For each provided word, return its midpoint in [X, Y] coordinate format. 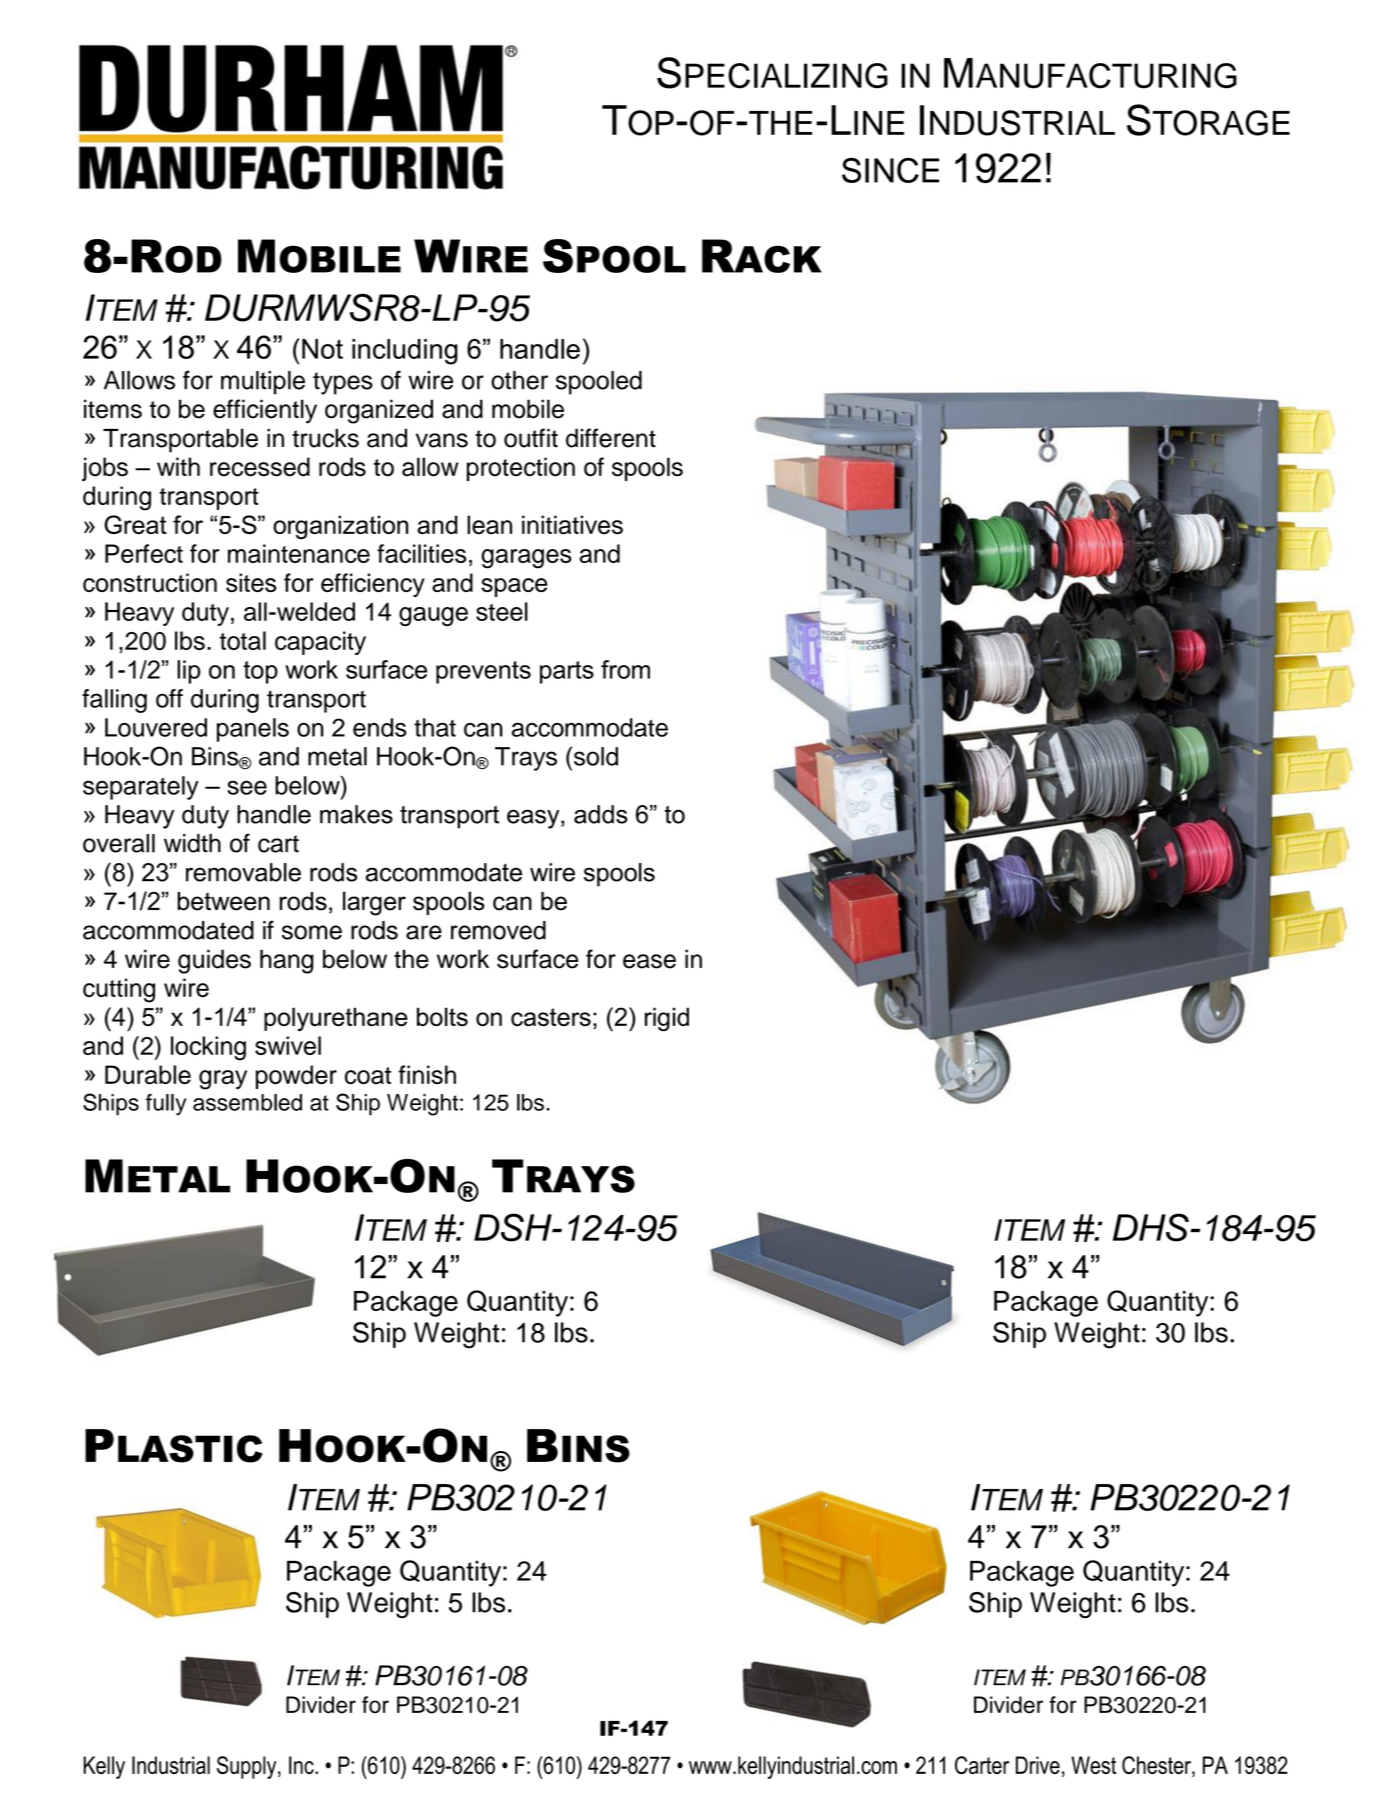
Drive [1038, 1765]
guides [214, 961]
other [519, 380]
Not [322, 349]
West [1093, 1765]
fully [166, 1105]
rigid [667, 1019]
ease [649, 961]
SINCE [890, 170]
